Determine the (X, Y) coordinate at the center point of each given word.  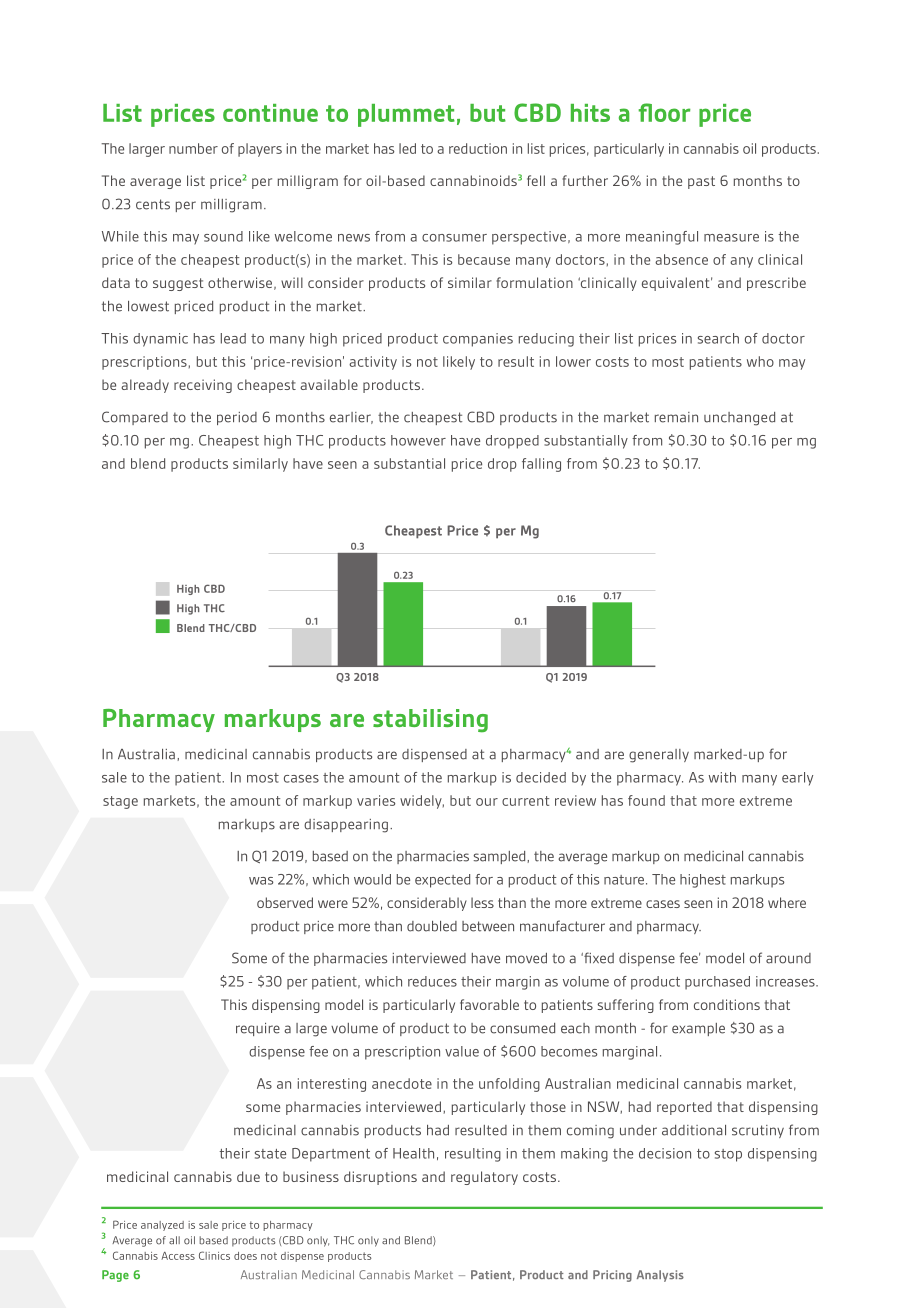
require (258, 1029)
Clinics (214, 1255)
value (462, 1051)
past (701, 182)
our (487, 802)
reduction (478, 148)
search (718, 338)
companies (478, 340)
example (698, 1029)
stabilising (430, 721)
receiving (203, 386)
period (237, 418)
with (722, 777)
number (193, 148)
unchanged (739, 419)
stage (120, 802)
